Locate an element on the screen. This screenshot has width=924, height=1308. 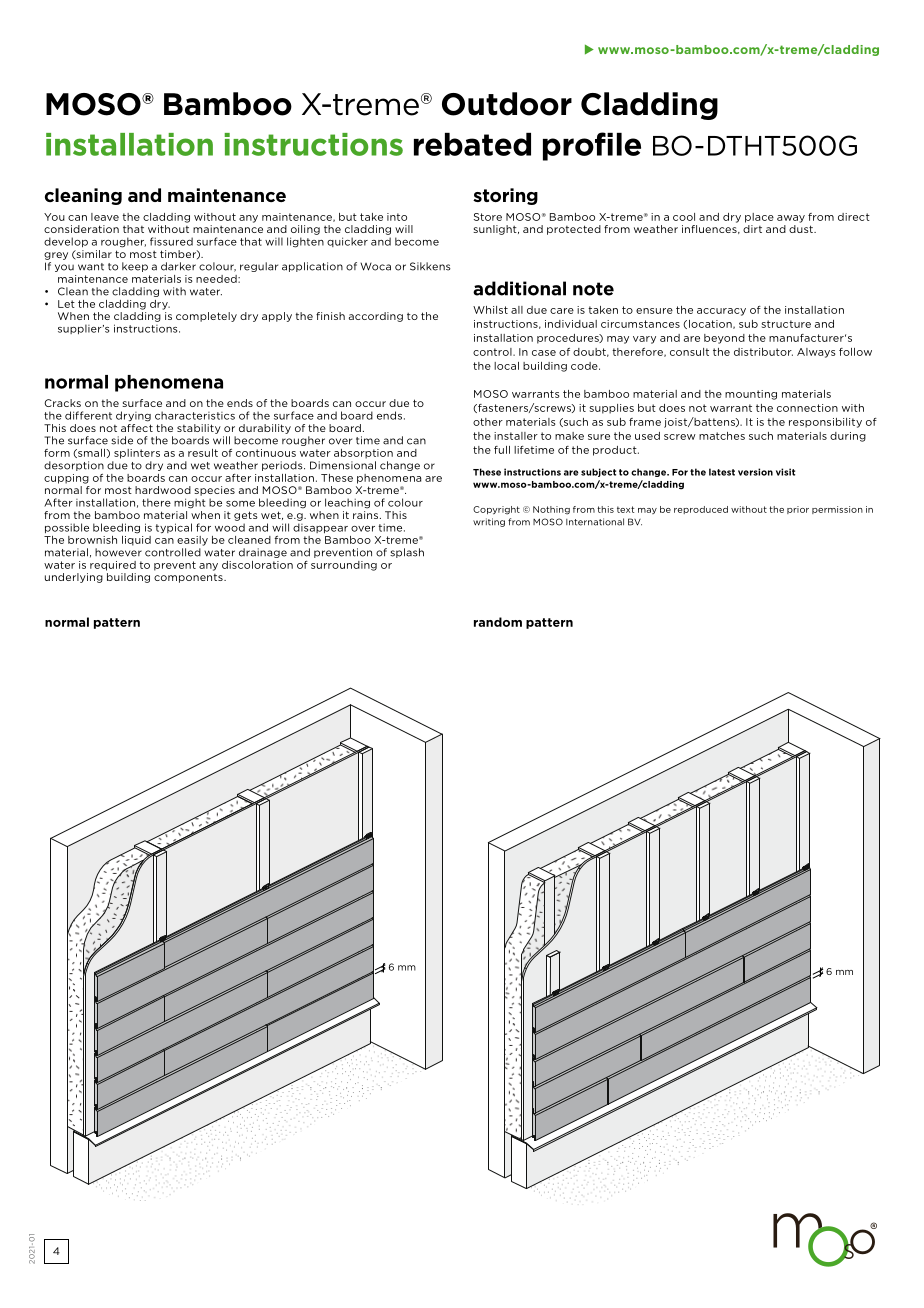
random is located at coordinates (498, 622).
